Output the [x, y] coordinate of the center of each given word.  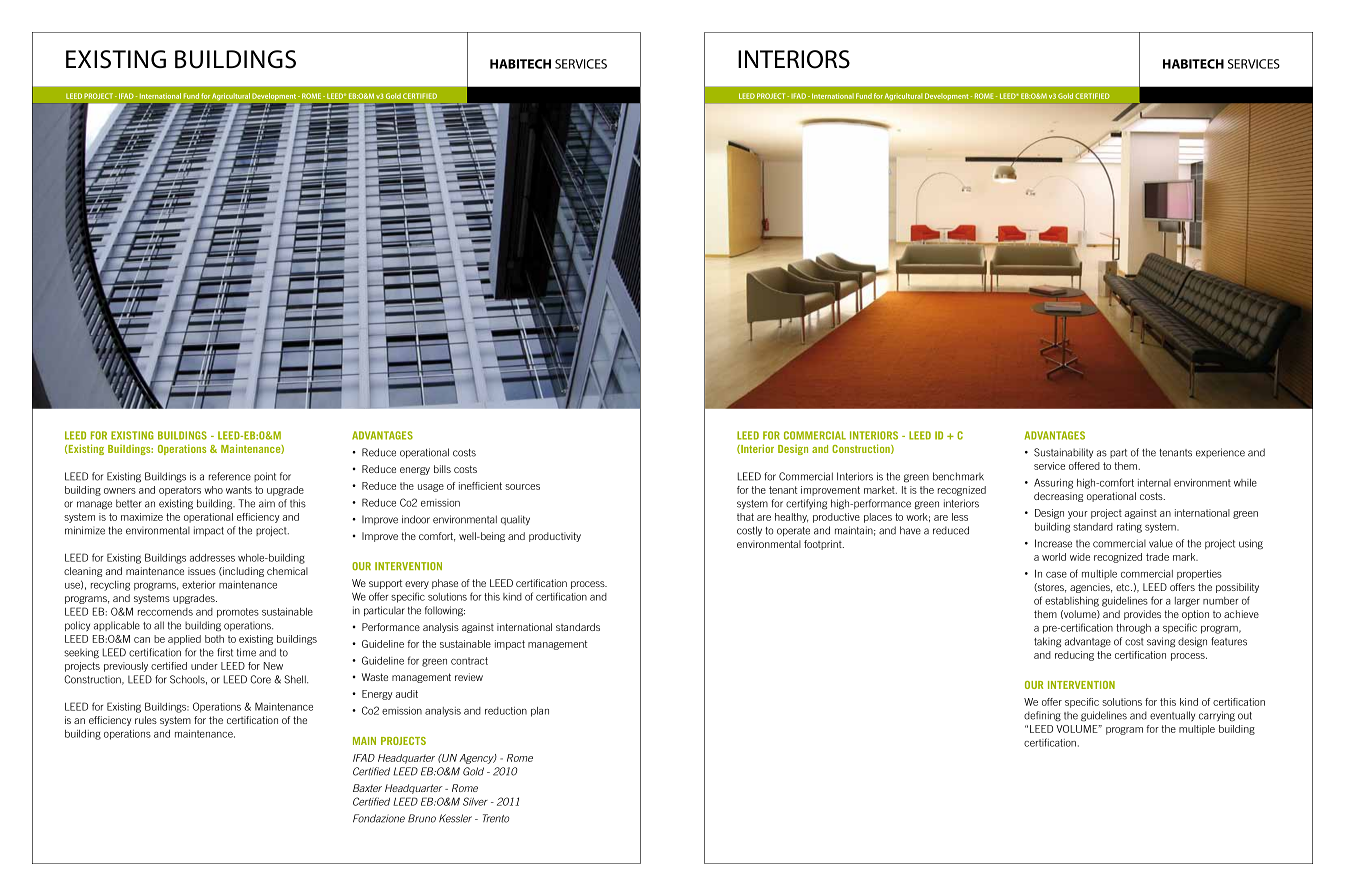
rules [146, 720]
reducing [1074, 656]
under [204, 666]
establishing [1072, 602]
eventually [1172, 716]
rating [1129, 528]
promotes [238, 613]
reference [230, 476]
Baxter [367, 788]
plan [540, 712]
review [469, 677]
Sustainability [1063, 453]
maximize [142, 517]
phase [445, 584]
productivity [555, 537]
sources [522, 487]
